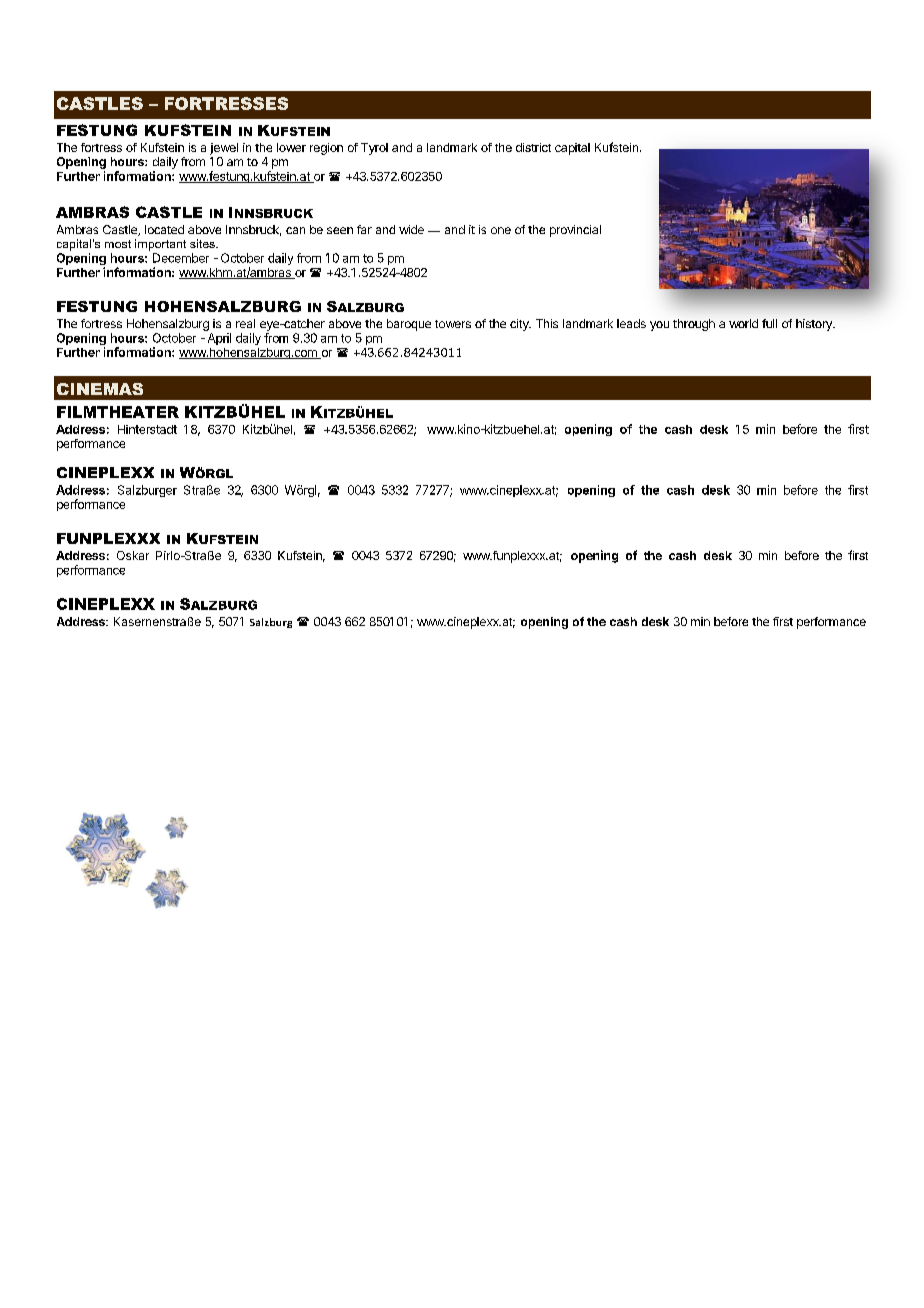 This screenshot has width=924, height=1308. What do you see at coordinates (520, 325) in the screenshot?
I see `city` at bounding box center [520, 325].
